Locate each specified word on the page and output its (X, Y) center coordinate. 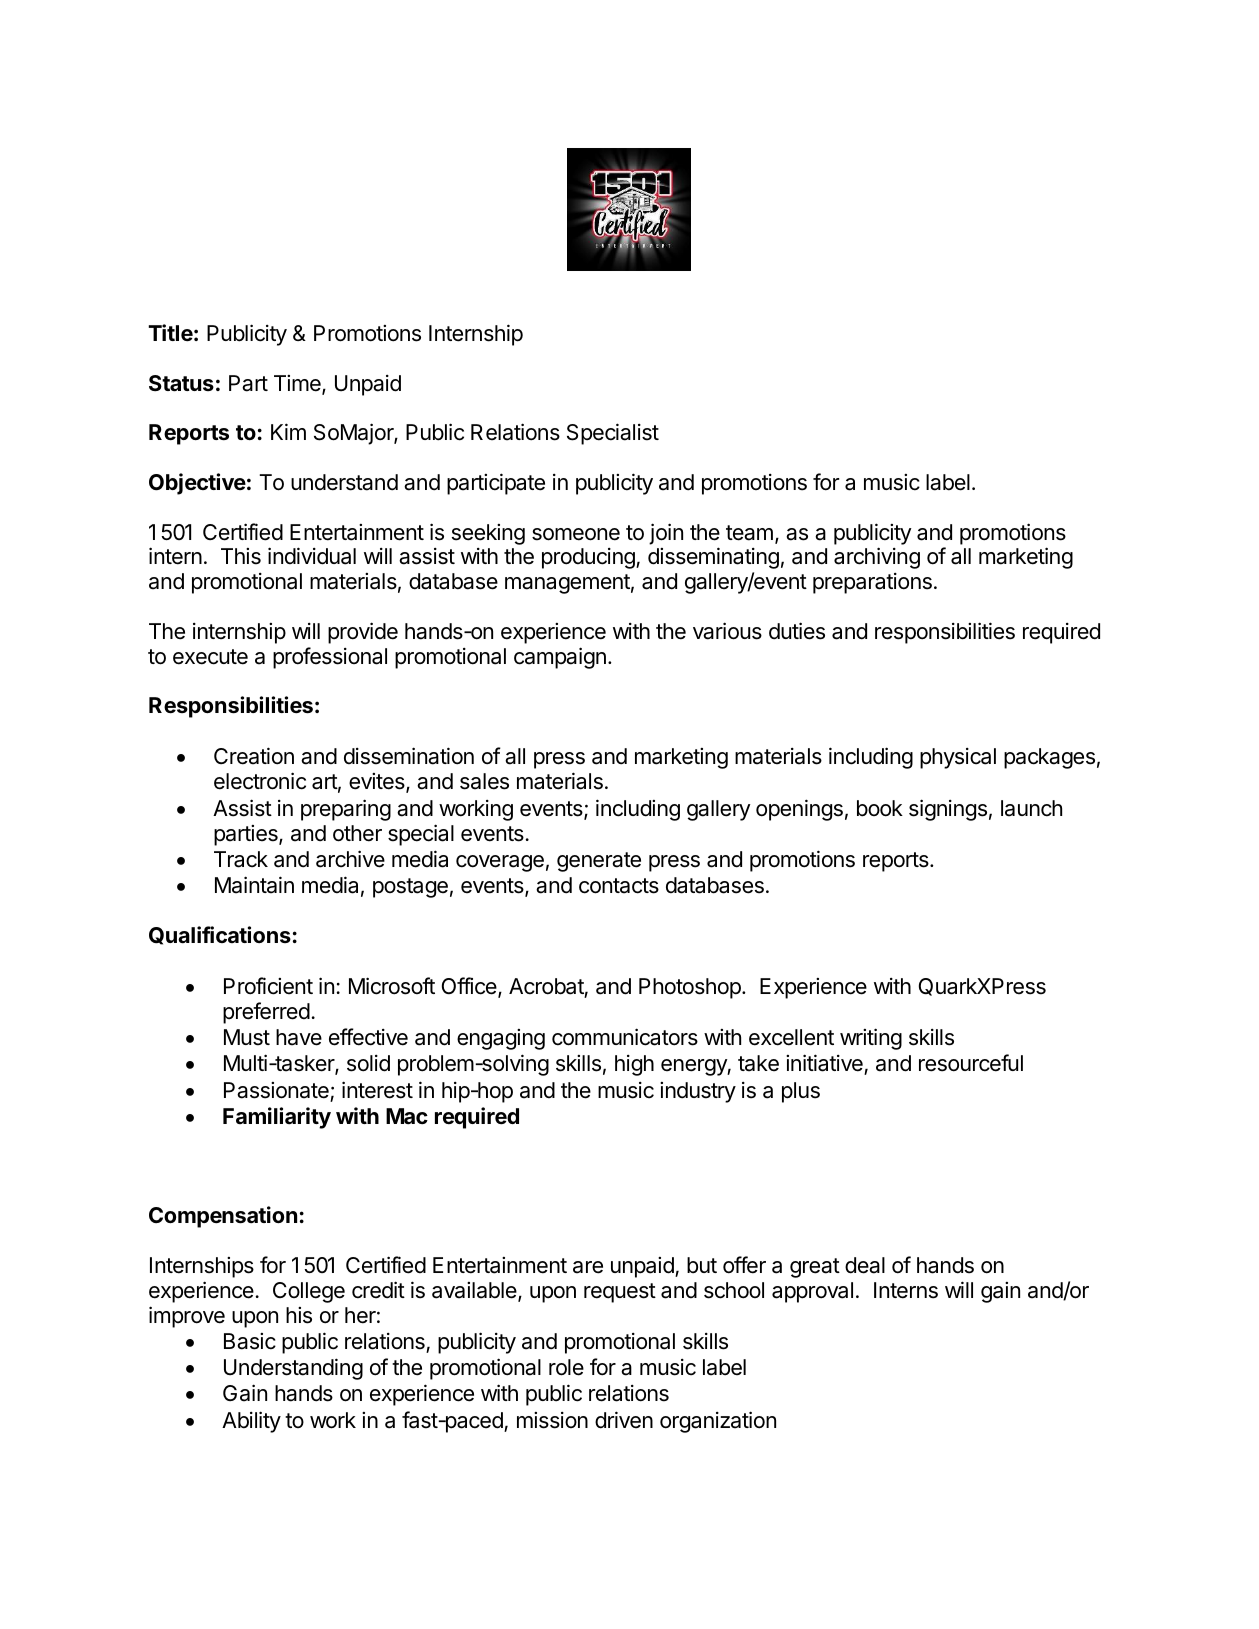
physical (958, 758)
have (299, 1037)
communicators (625, 1037)
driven (624, 1420)
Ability (251, 1422)
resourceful (971, 1063)
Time (298, 384)
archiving (877, 558)
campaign (560, 658)
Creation (254, 756)
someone (576, 534)
